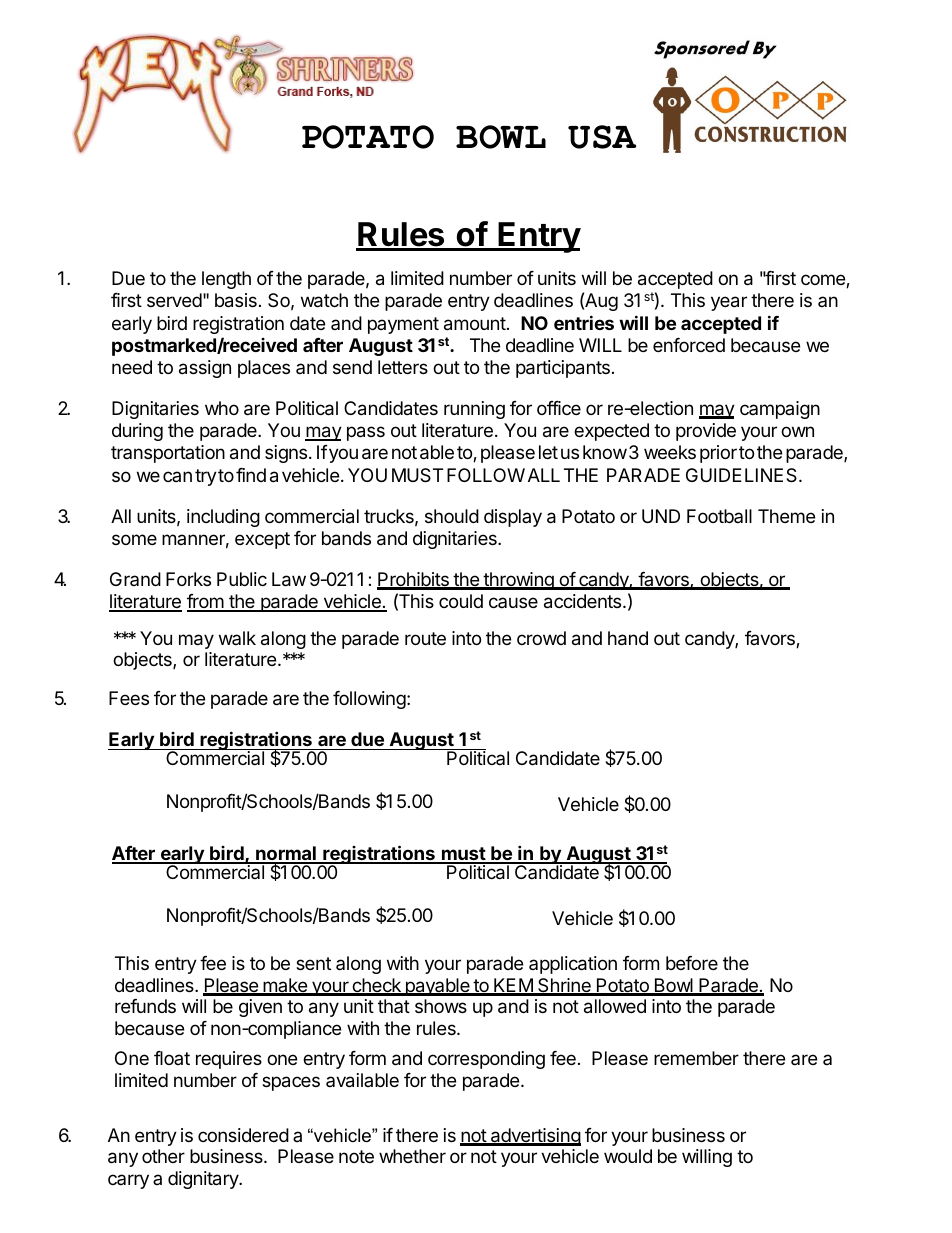 Image resolution: width=952 pixels, height=1233 pixels. What do you see at coordinates (226, 280) in the screenshot?
I see `length` at bounding box center [226, 280].
